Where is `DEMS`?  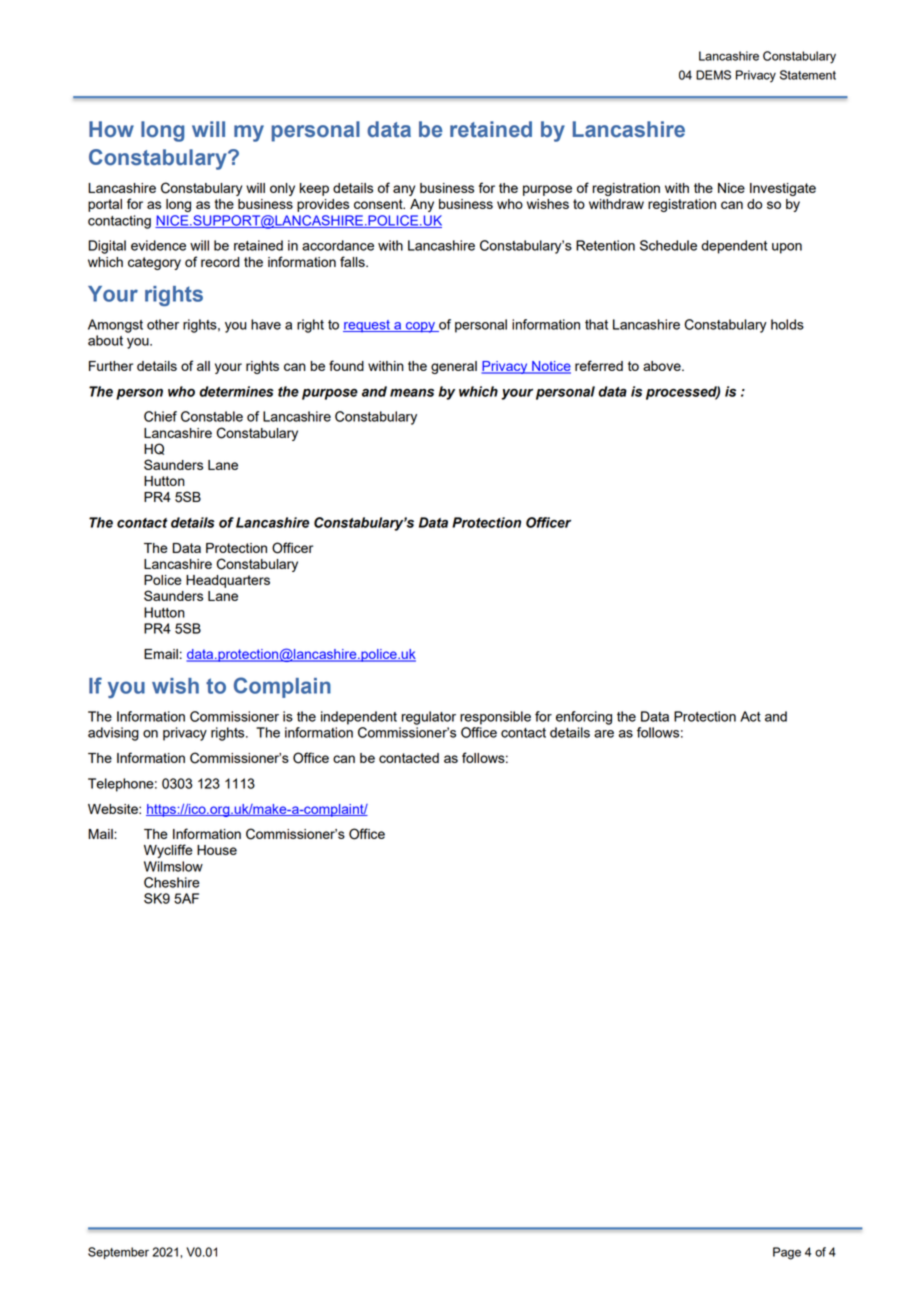 DEMS is located at coordinates (713, 75).
